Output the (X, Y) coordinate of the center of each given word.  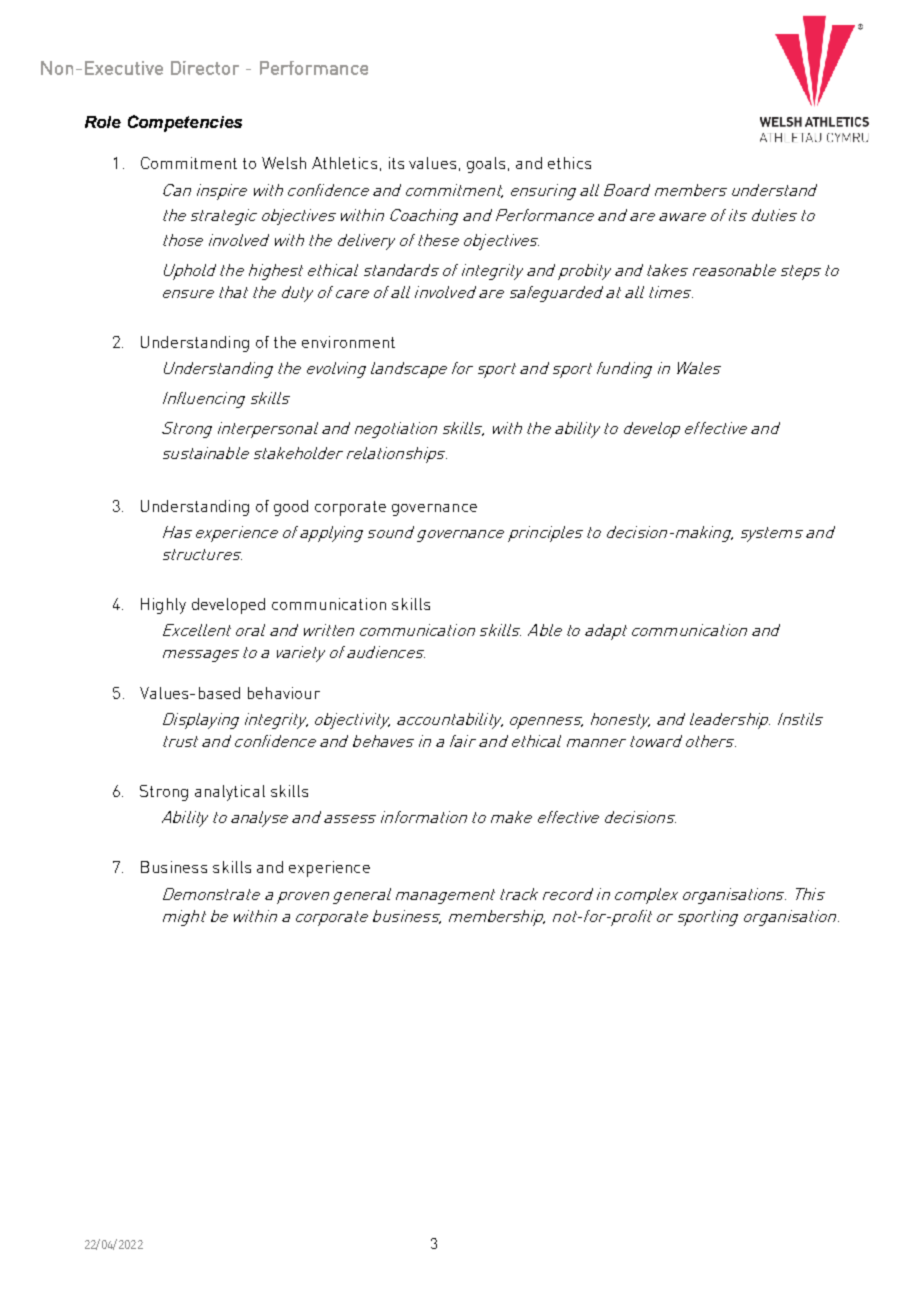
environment (348, 342)
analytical (230, 793)
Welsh (284, 163)
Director (205, 68)
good (291, 508)
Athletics (344, 163)
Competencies (185, 123)
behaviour (284, 693)
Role (103, 122)
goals (486, 165)
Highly (163, 606)
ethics (569, 163)
